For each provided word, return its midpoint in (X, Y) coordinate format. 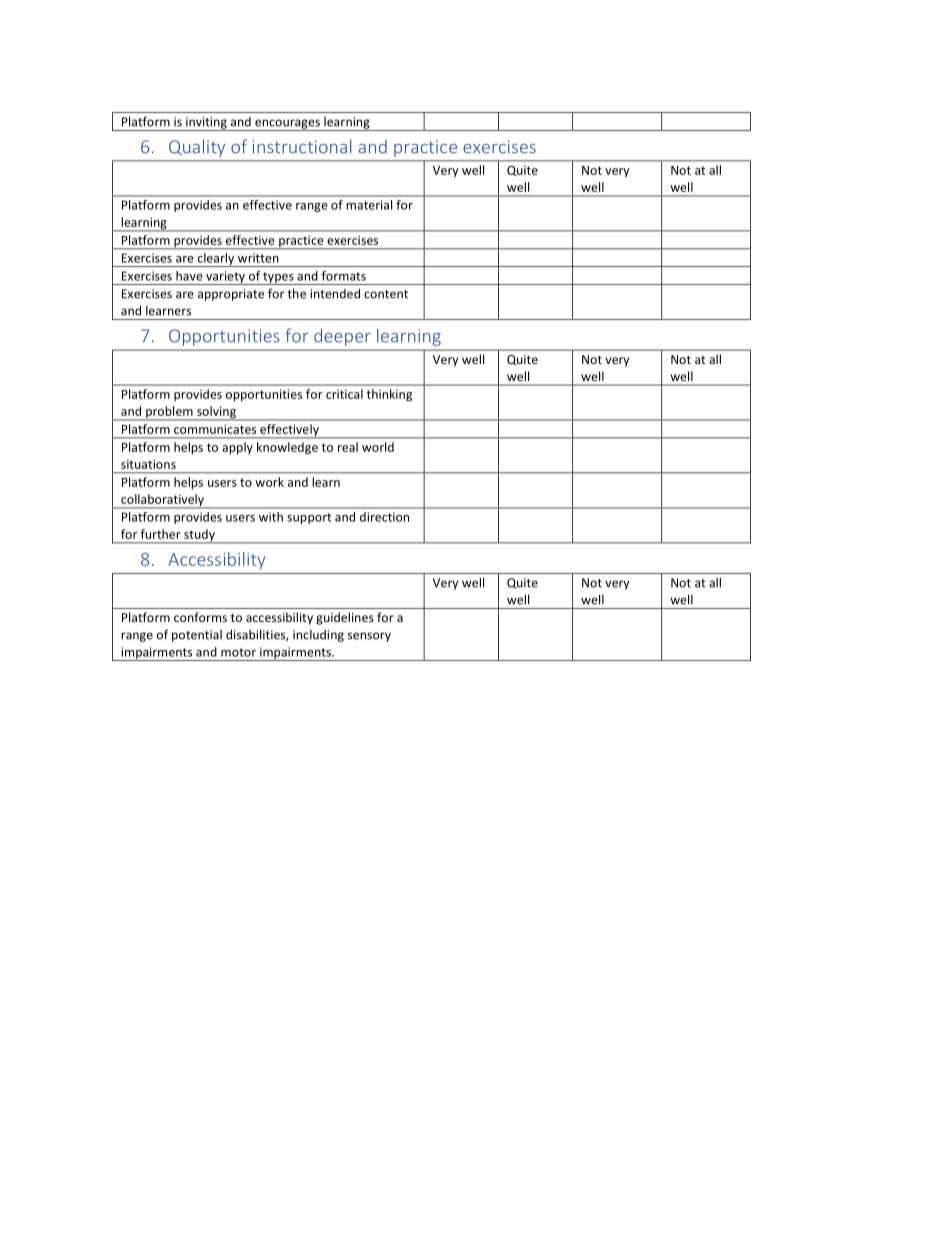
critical (344, 394)
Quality (197, 148)
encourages (287, 125)
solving (216, 413)
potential (197, 636)
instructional (302, 146)
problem (169, 413)
